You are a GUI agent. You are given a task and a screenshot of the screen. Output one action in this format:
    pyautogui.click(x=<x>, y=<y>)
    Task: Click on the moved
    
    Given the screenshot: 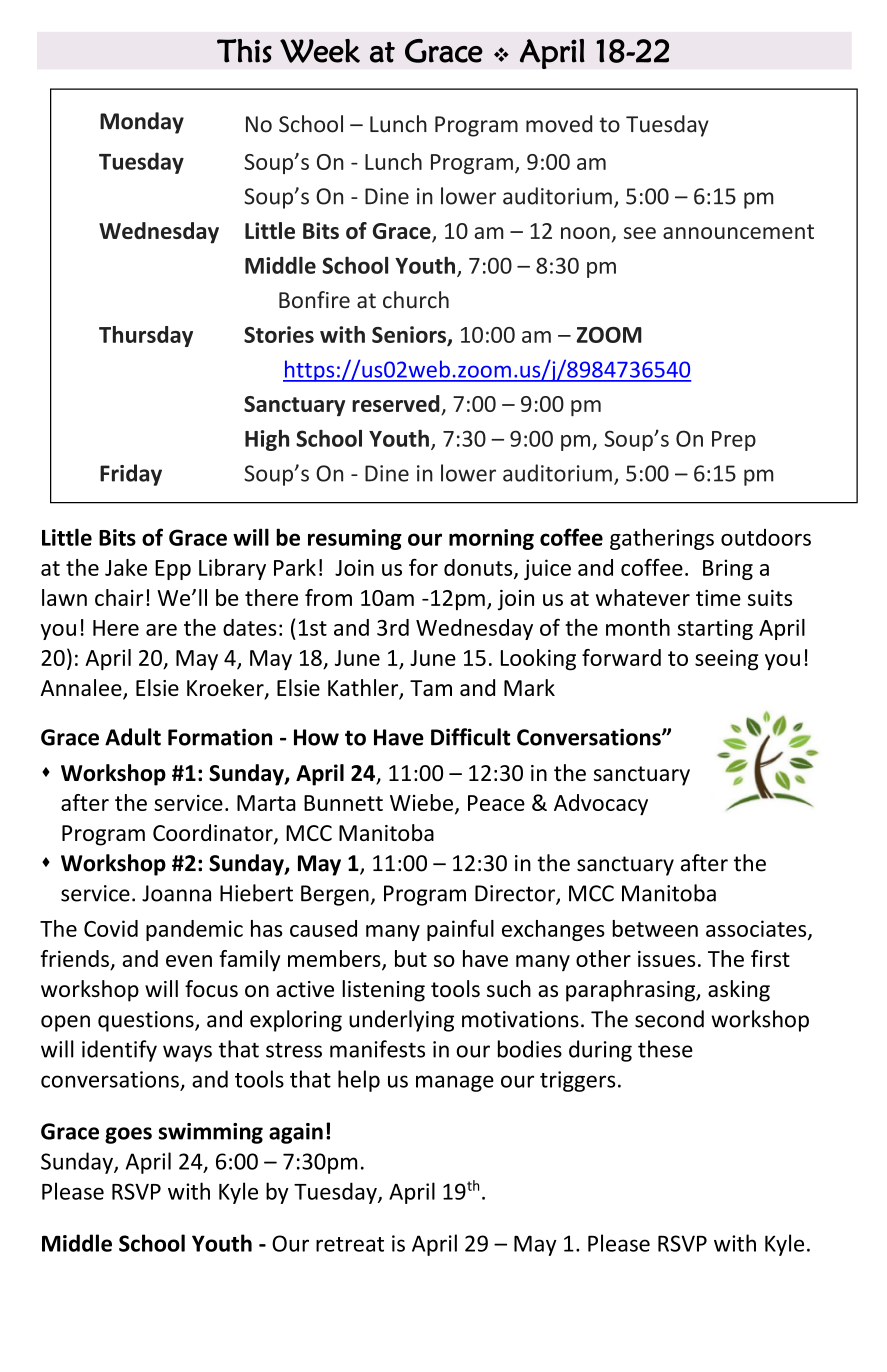 What is the action you would take?
    pyautogui.click(x=559, y=124)
